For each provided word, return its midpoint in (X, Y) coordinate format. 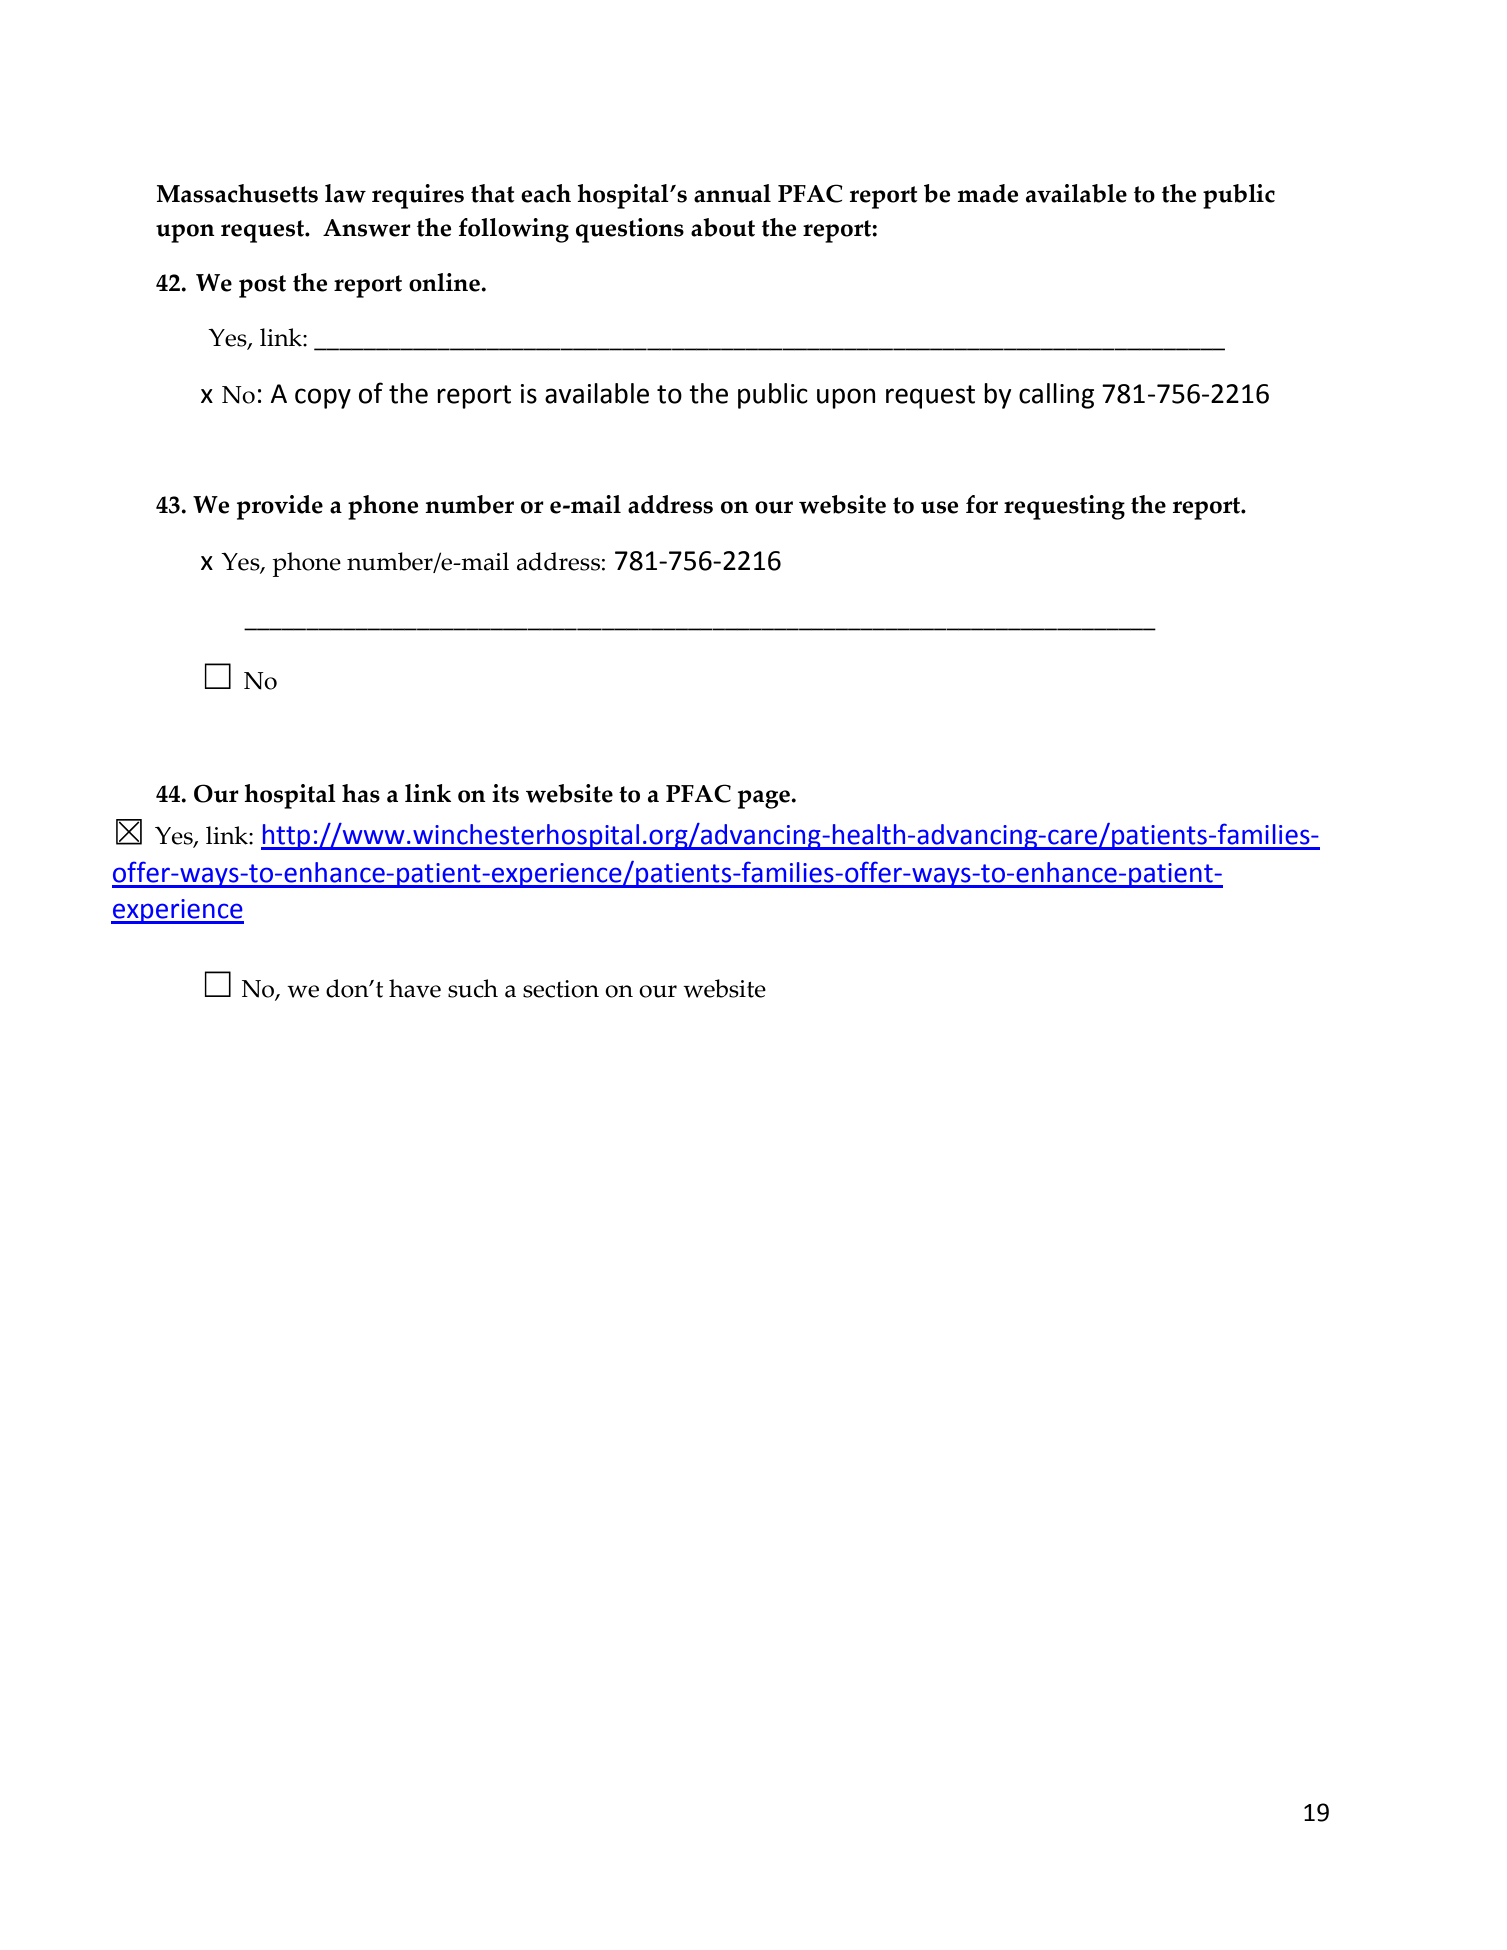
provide (280, 507)
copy (323, 398)
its (505, 793)
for (982, 504)
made (988, 193)
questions (630, 230)
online (445, 282)
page (765, 799)
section (561, 989)
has (361, 793)
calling (1056, 396)
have (415, 988)
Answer (367, 228)
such (473, 988)
